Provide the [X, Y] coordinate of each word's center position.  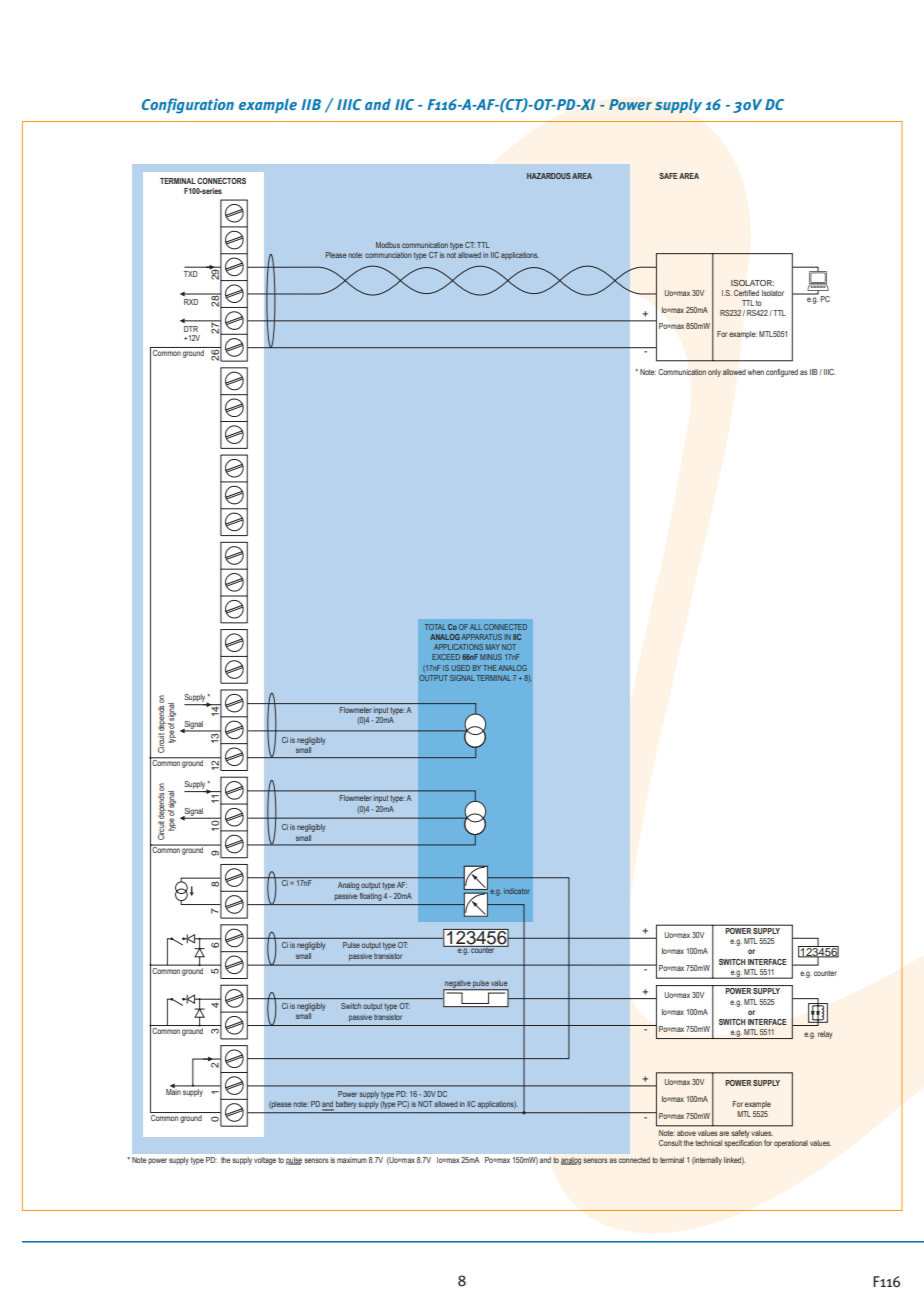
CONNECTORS [221, 181]
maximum [352, 1160]
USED [461, 668]
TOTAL [435, 627]
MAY [493, 647]
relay [825, 1035]
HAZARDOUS [548, 176]
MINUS [491, 657]
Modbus [388, 245]
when [756, 372]
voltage [265, 1161]
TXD [191, 274]
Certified [746, 293]
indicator [516, 891]
